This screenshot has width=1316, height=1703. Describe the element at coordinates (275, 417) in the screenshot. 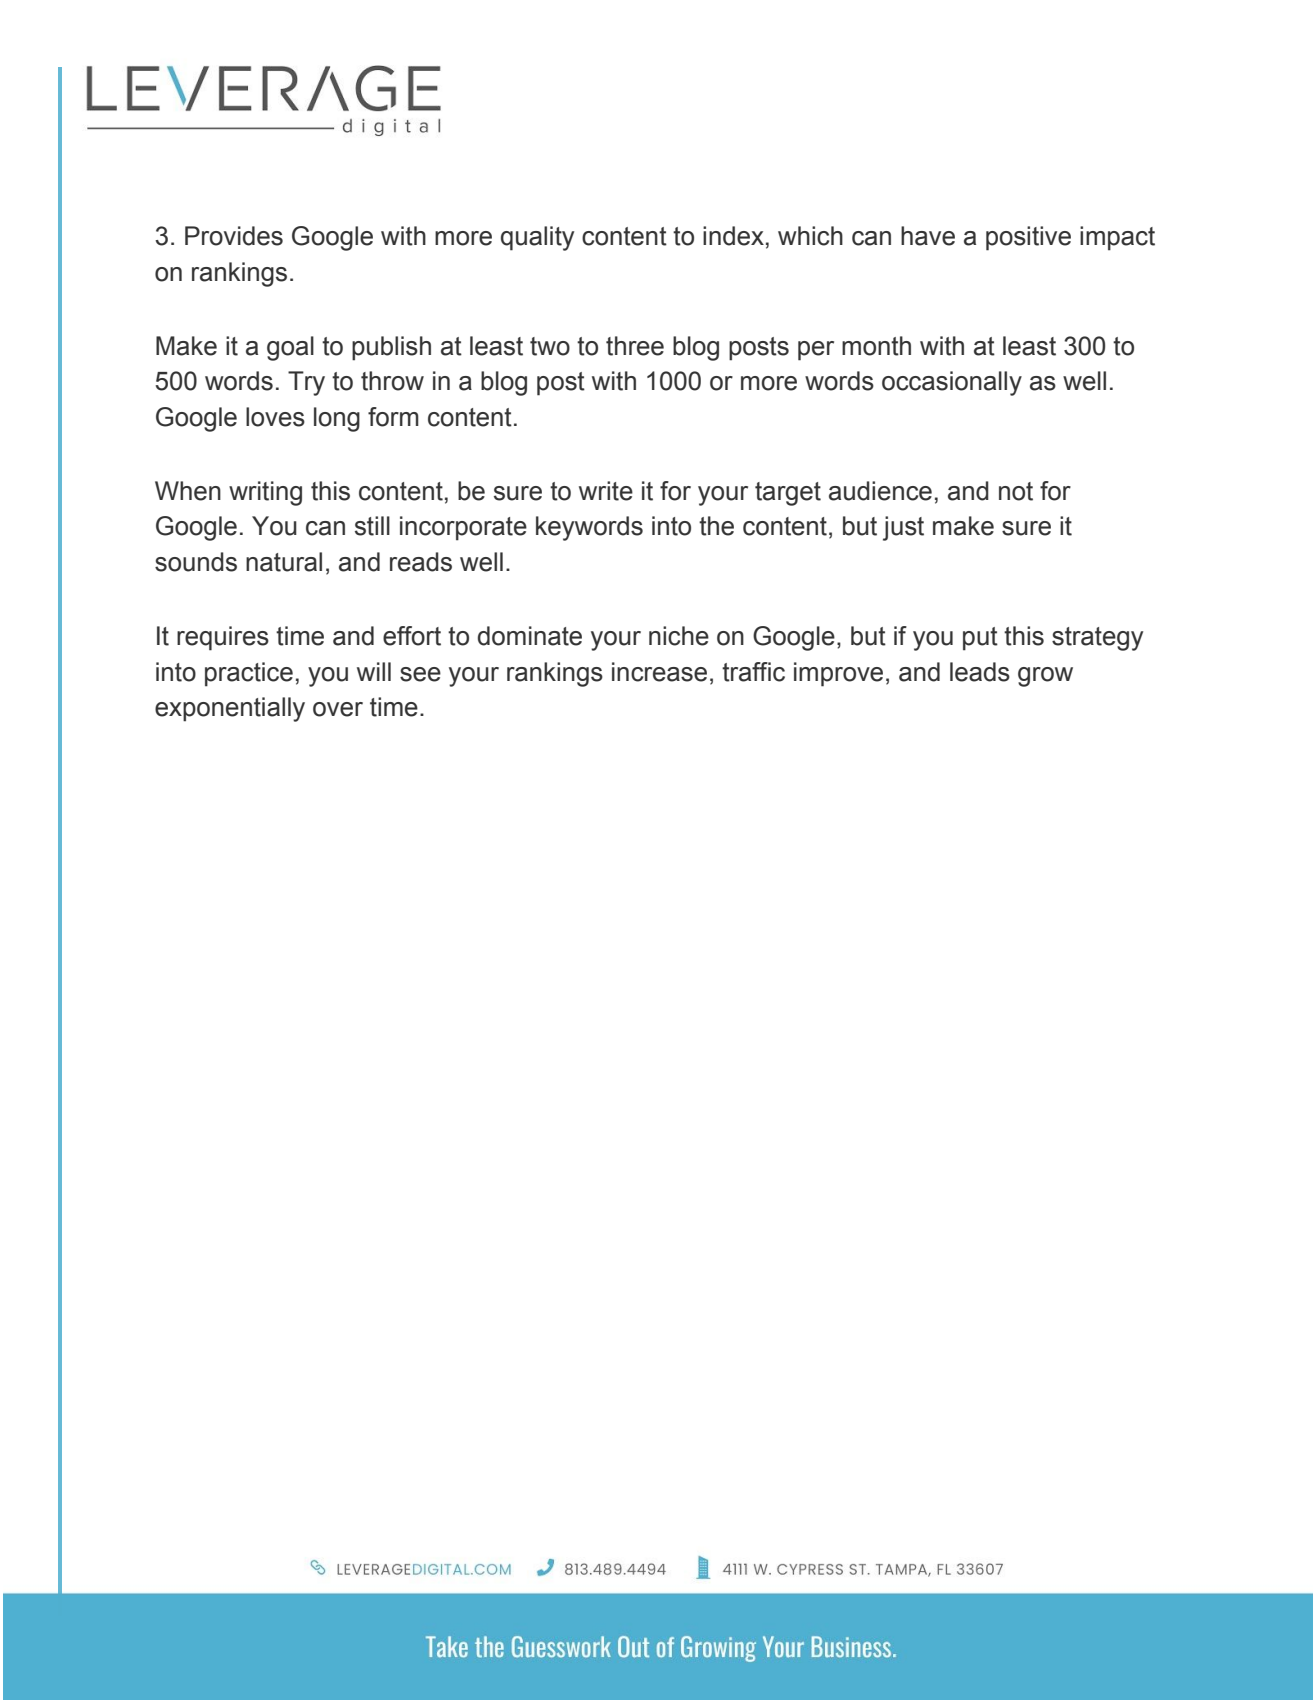

I see `loves` at that location.
